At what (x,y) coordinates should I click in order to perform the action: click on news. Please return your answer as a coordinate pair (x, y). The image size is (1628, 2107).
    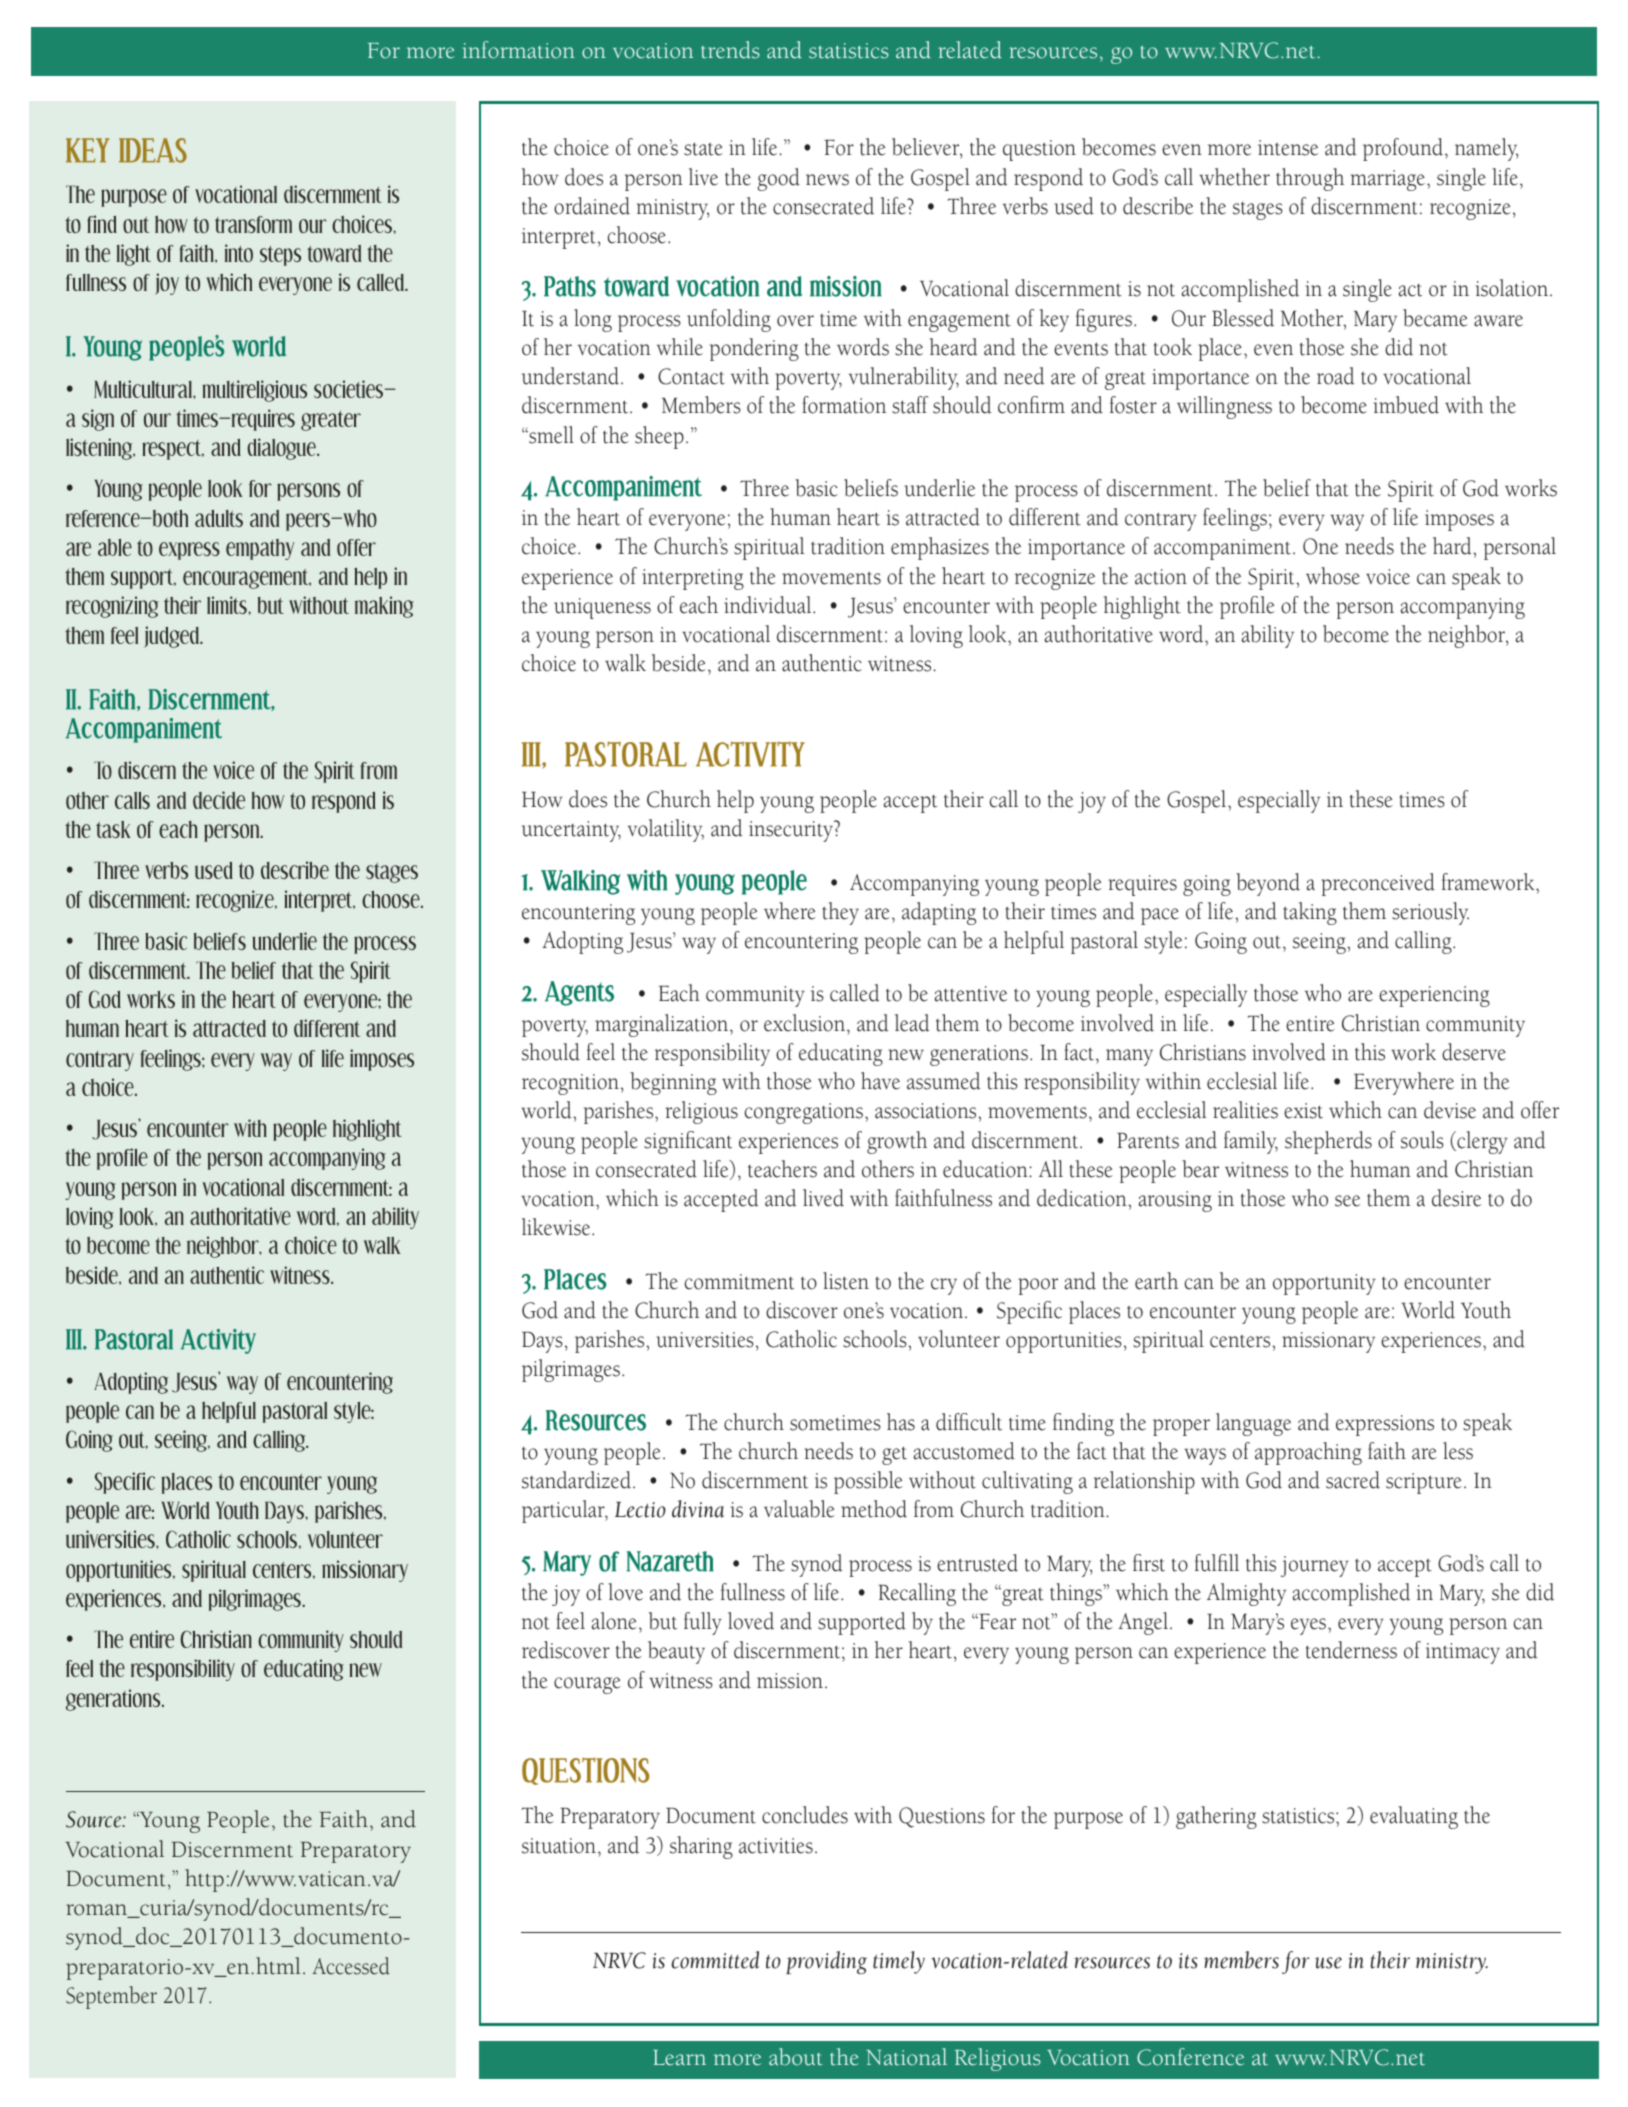
    Looking at the image, I should click on (827, 180).
